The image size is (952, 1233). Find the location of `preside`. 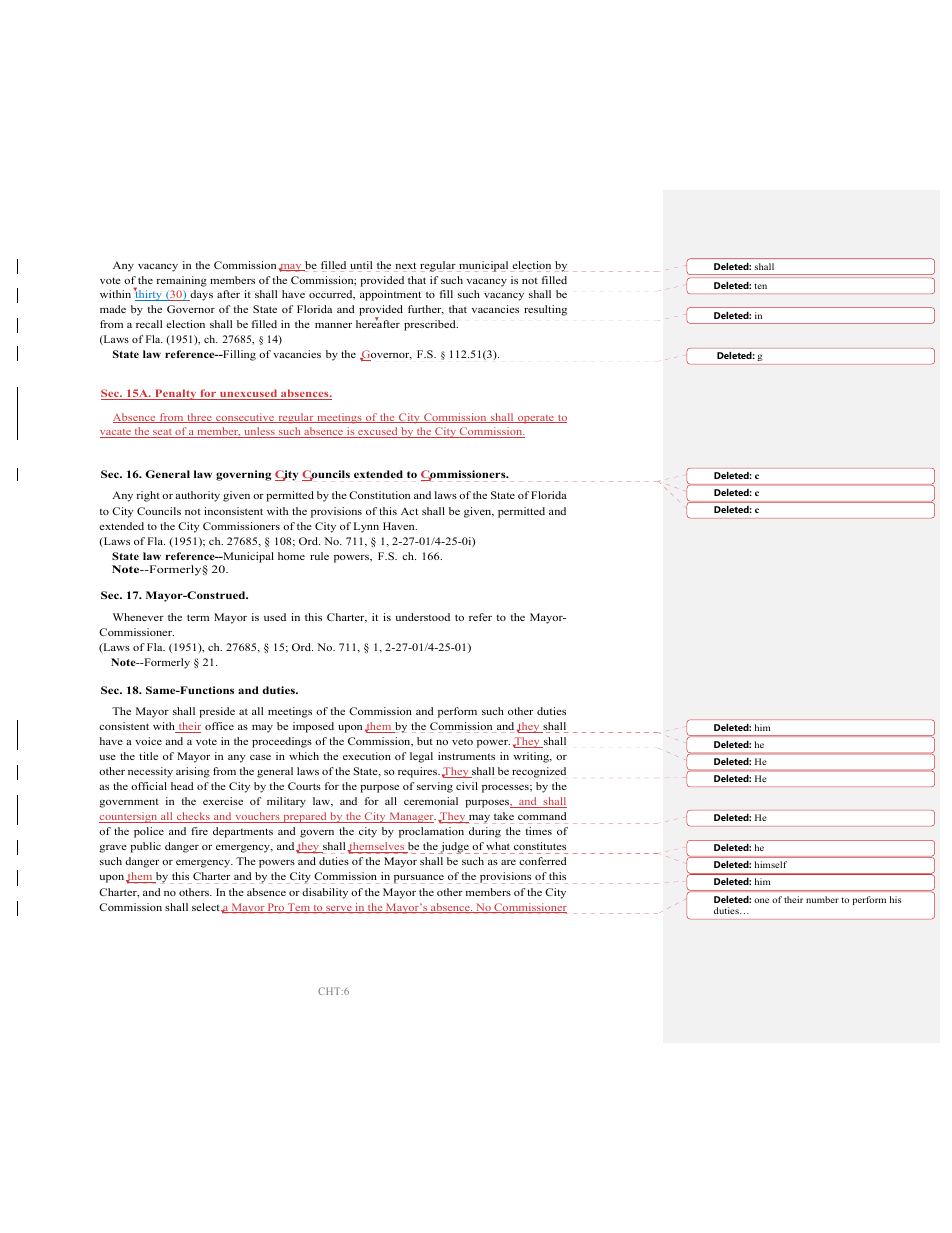

preside is located at coordinates (217, 712).
